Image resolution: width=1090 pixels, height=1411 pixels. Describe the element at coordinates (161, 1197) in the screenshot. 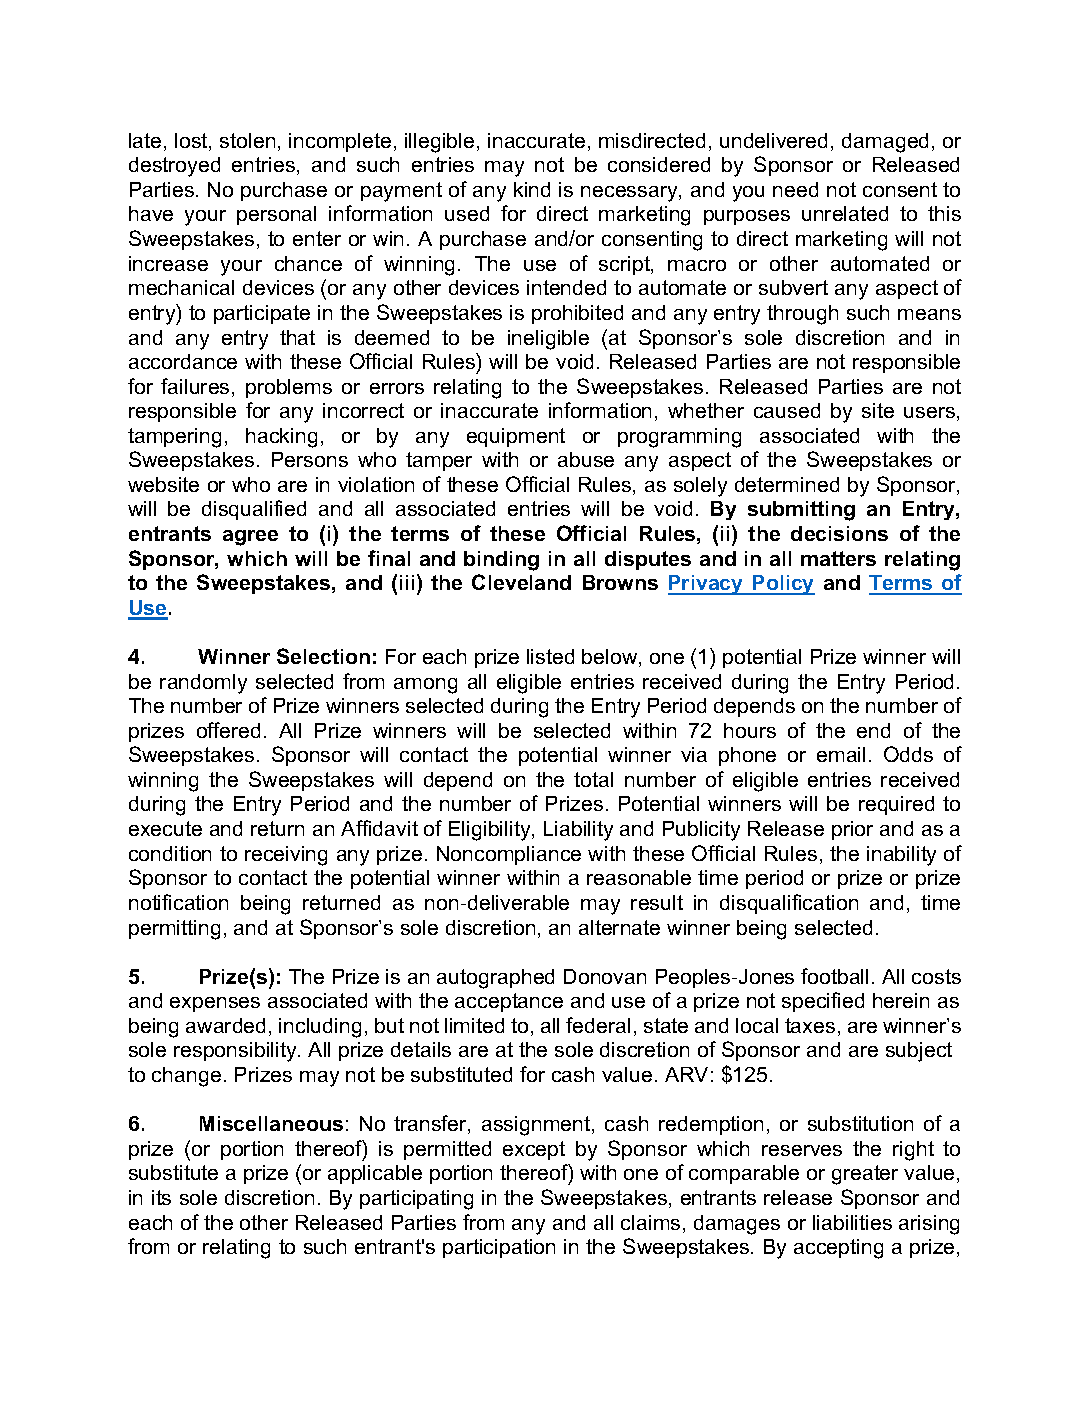

I see `its` at that location.
